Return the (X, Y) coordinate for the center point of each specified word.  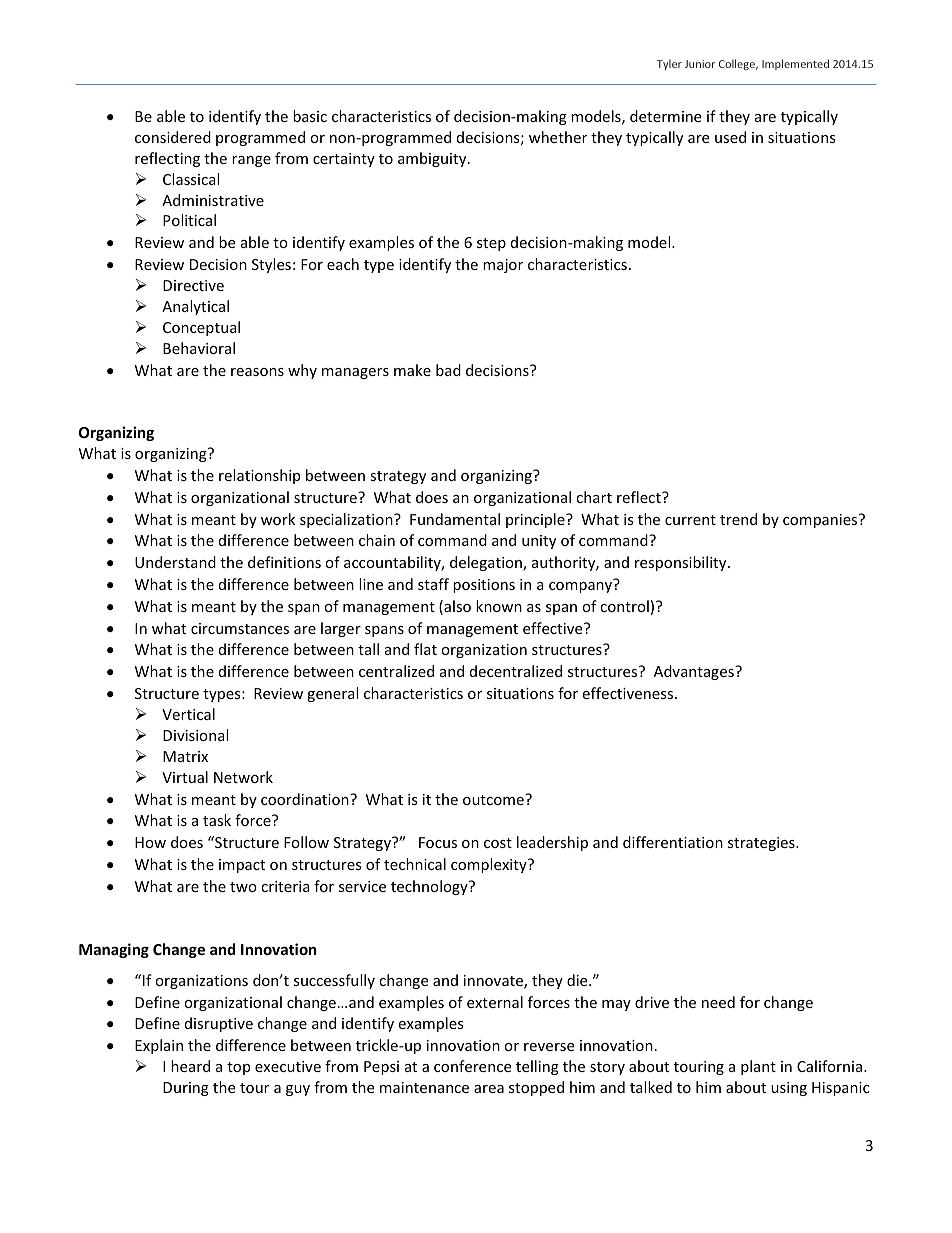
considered (173, 137)
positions (484, 586)
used (730, 137)
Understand (175, 562)
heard (190, 1066)
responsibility (682, 563)
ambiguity (433, 159)
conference (472, 1066)
